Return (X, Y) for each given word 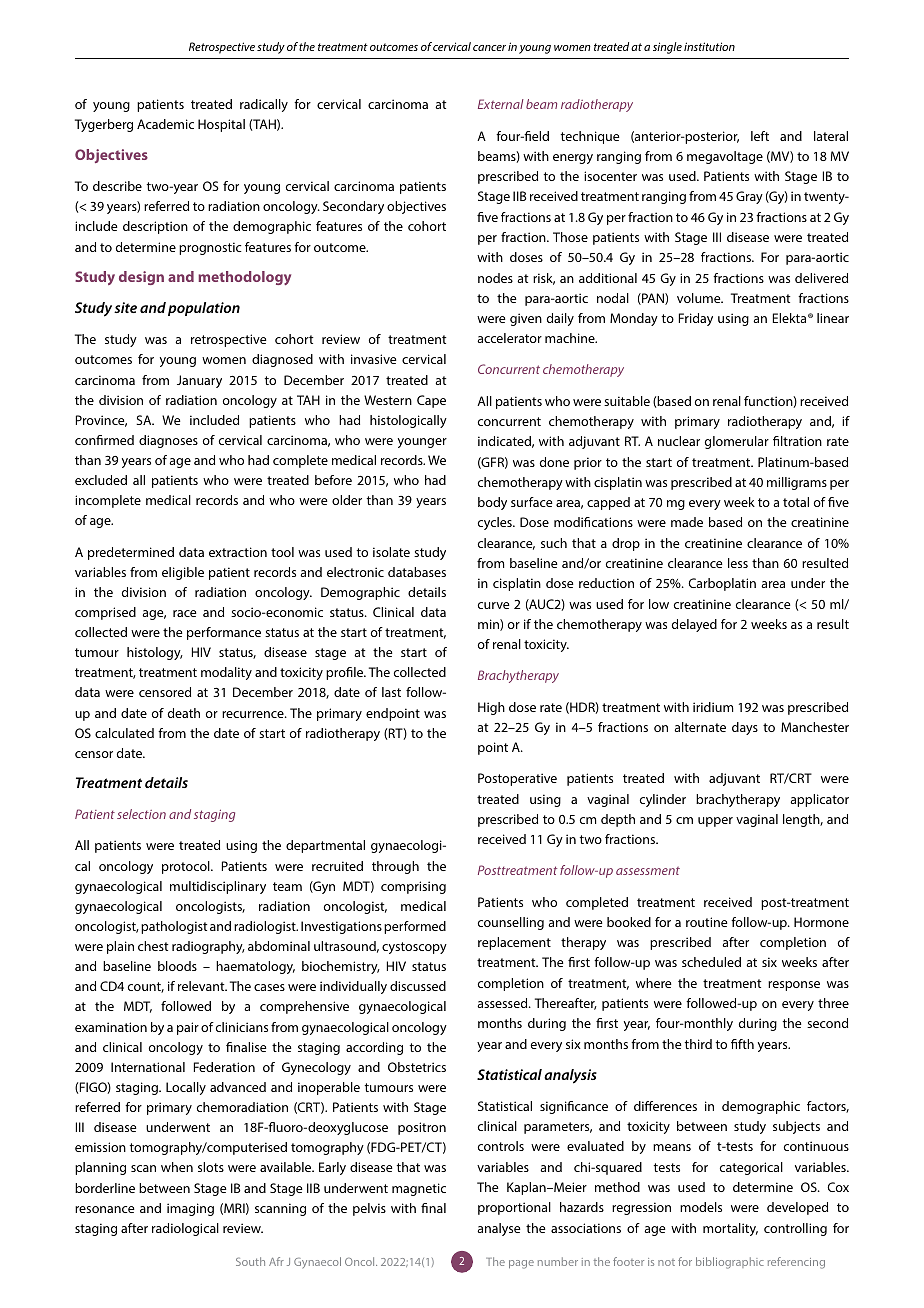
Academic (165, 124)
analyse (499, 1229)
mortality (730, 1229)
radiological (185, 1229)
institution (709, 46)
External (501, 104)
